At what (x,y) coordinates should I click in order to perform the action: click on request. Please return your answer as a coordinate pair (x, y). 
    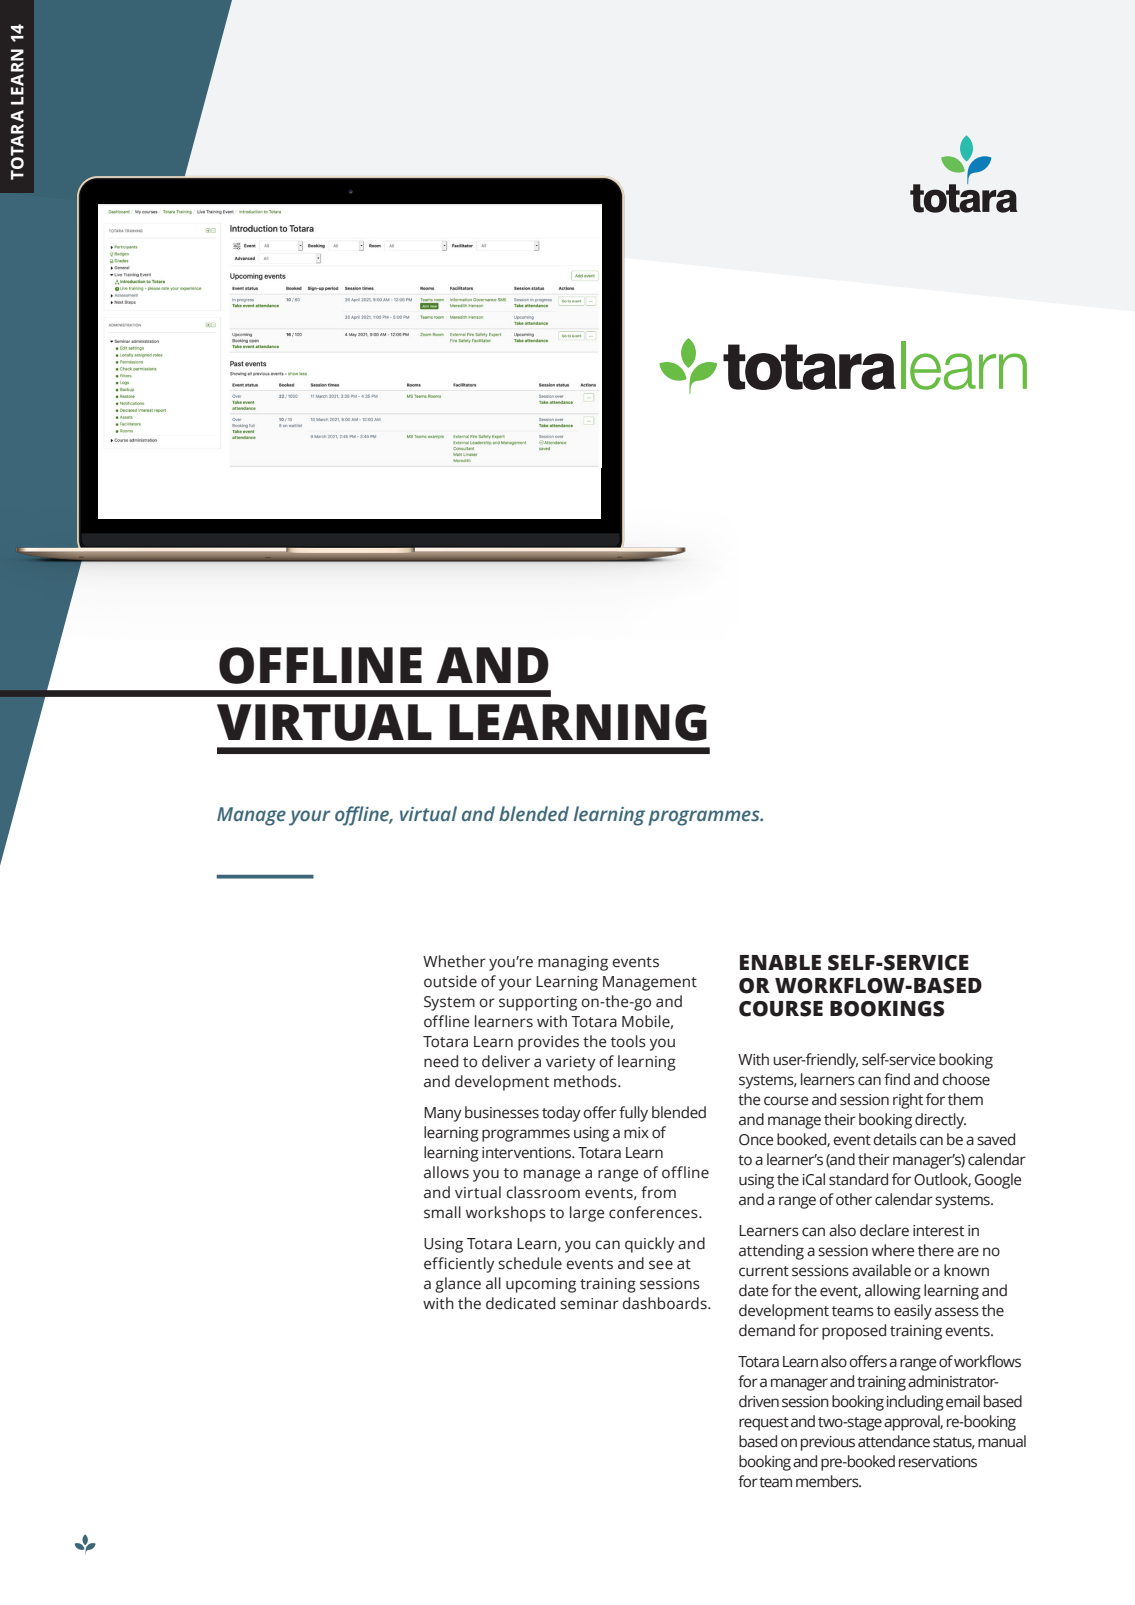
    Looking at the image, I should click on (764, 1424).
